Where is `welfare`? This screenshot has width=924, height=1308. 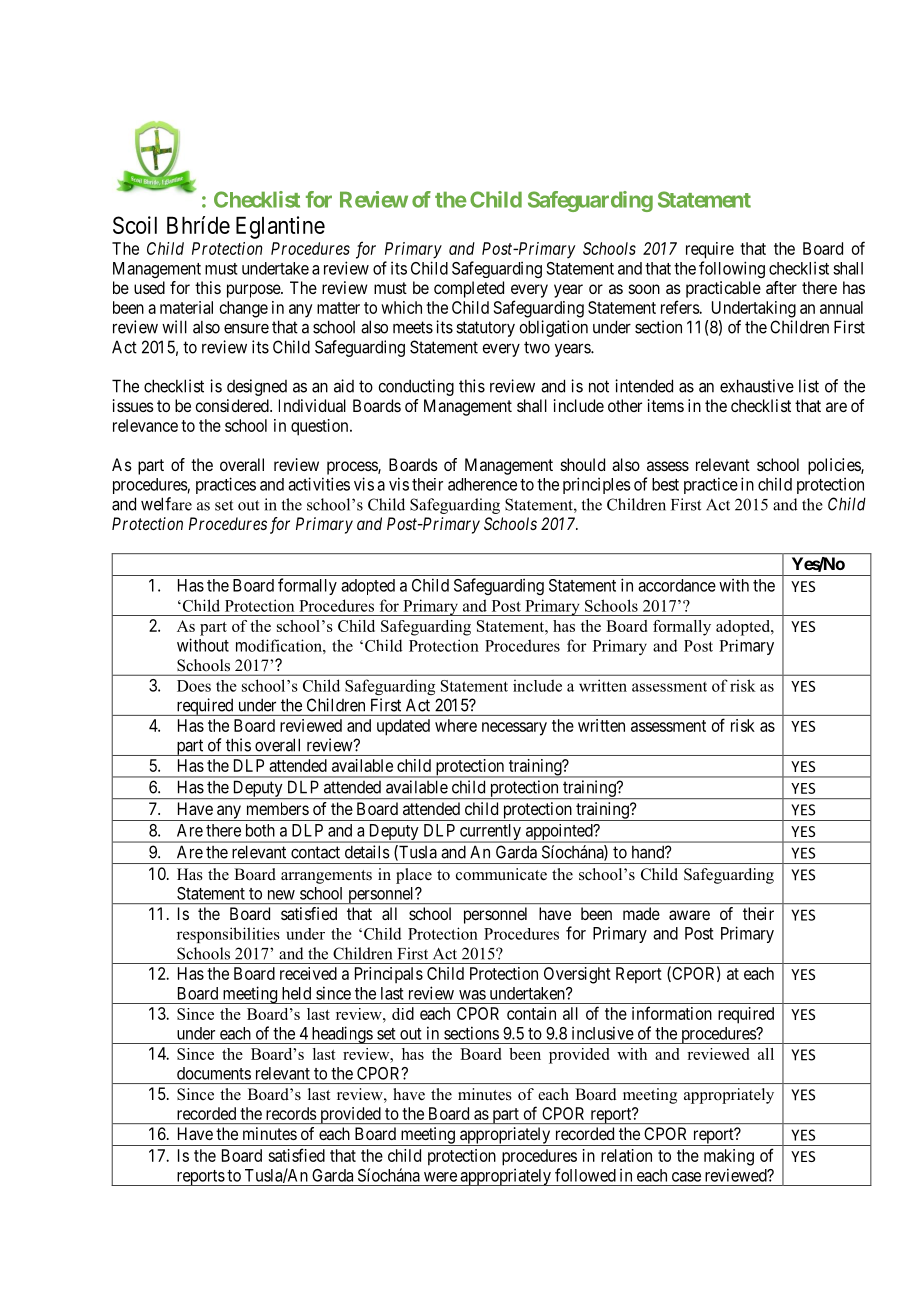
welfare is located at coordinates (166, 504).
